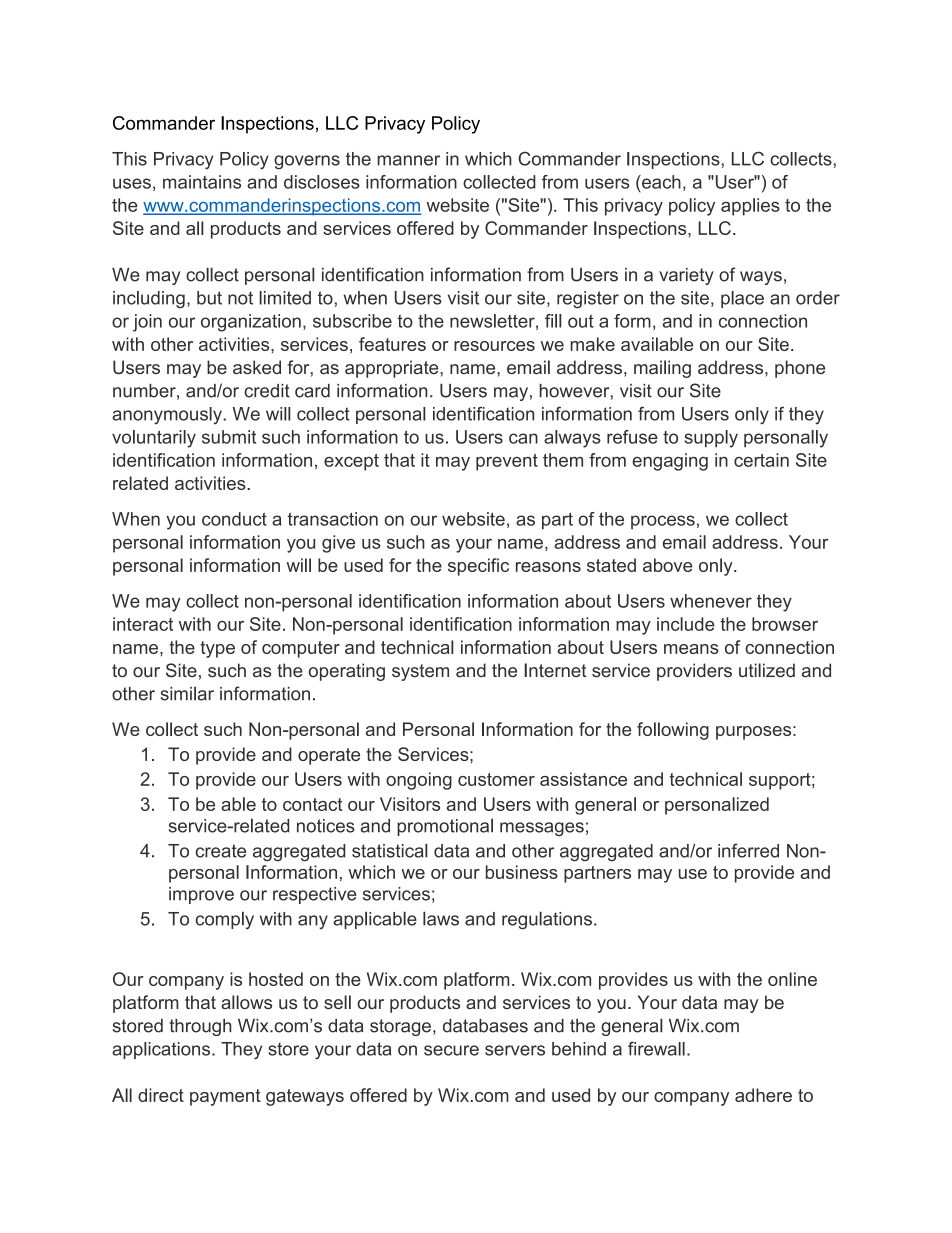 Image resolution: width=952 pixels, height=1233 pixels. I want to click on type, so click(217, 649).
